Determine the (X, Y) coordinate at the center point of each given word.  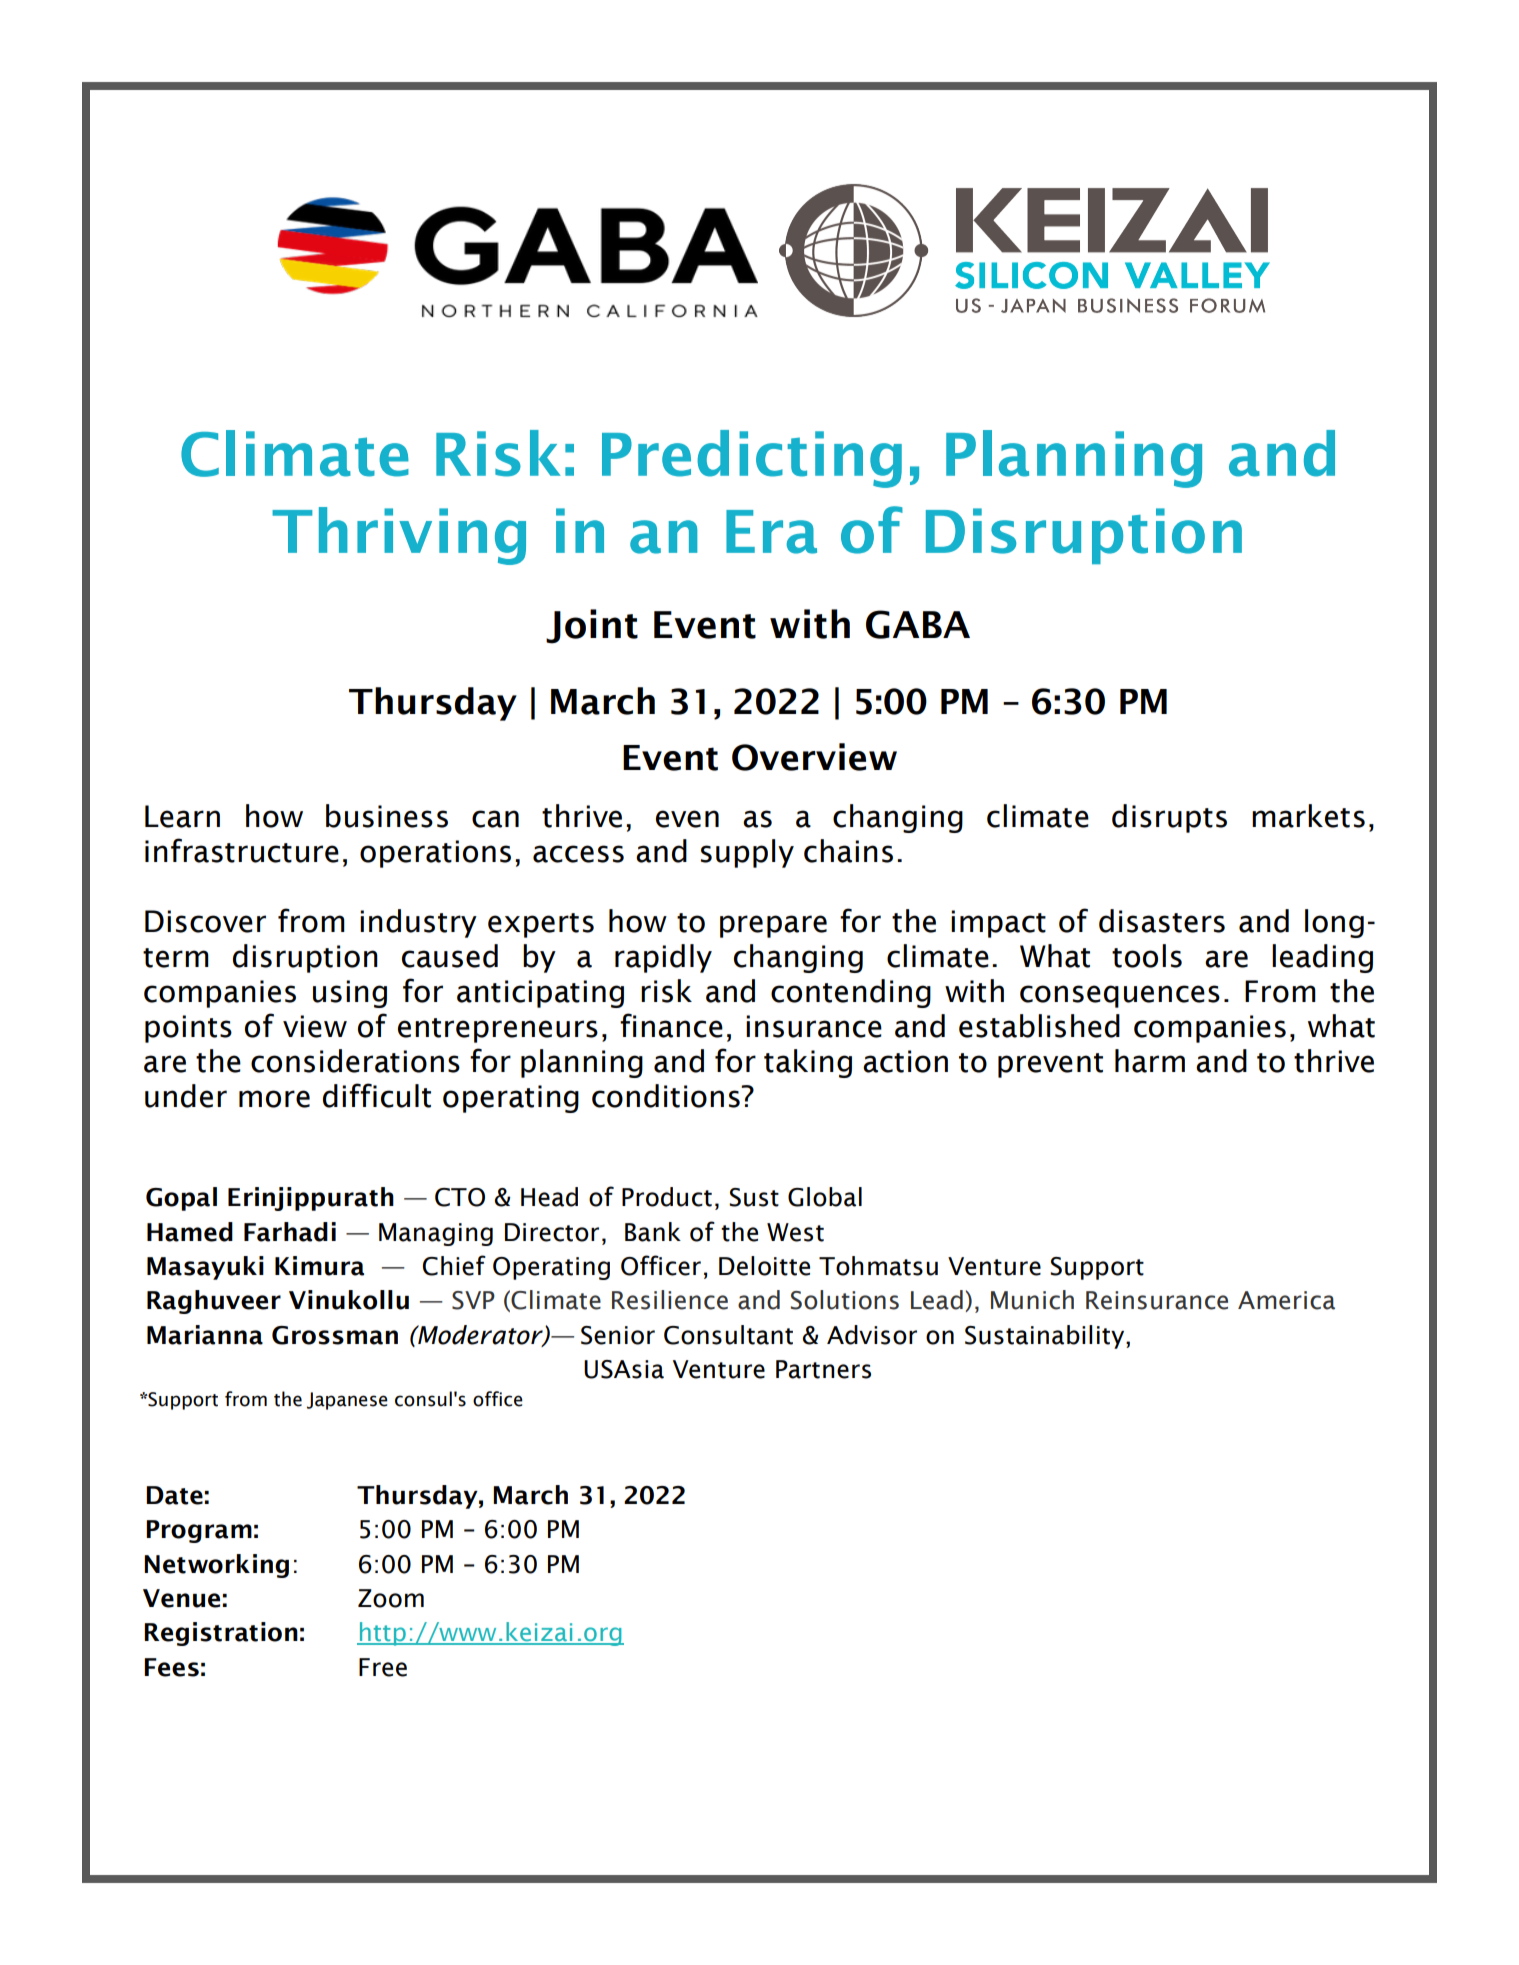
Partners (823, 1369)
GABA (918, 624)
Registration (221, 1634)
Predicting (752, 459)
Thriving (399, 536)
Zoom (391, 1598)
